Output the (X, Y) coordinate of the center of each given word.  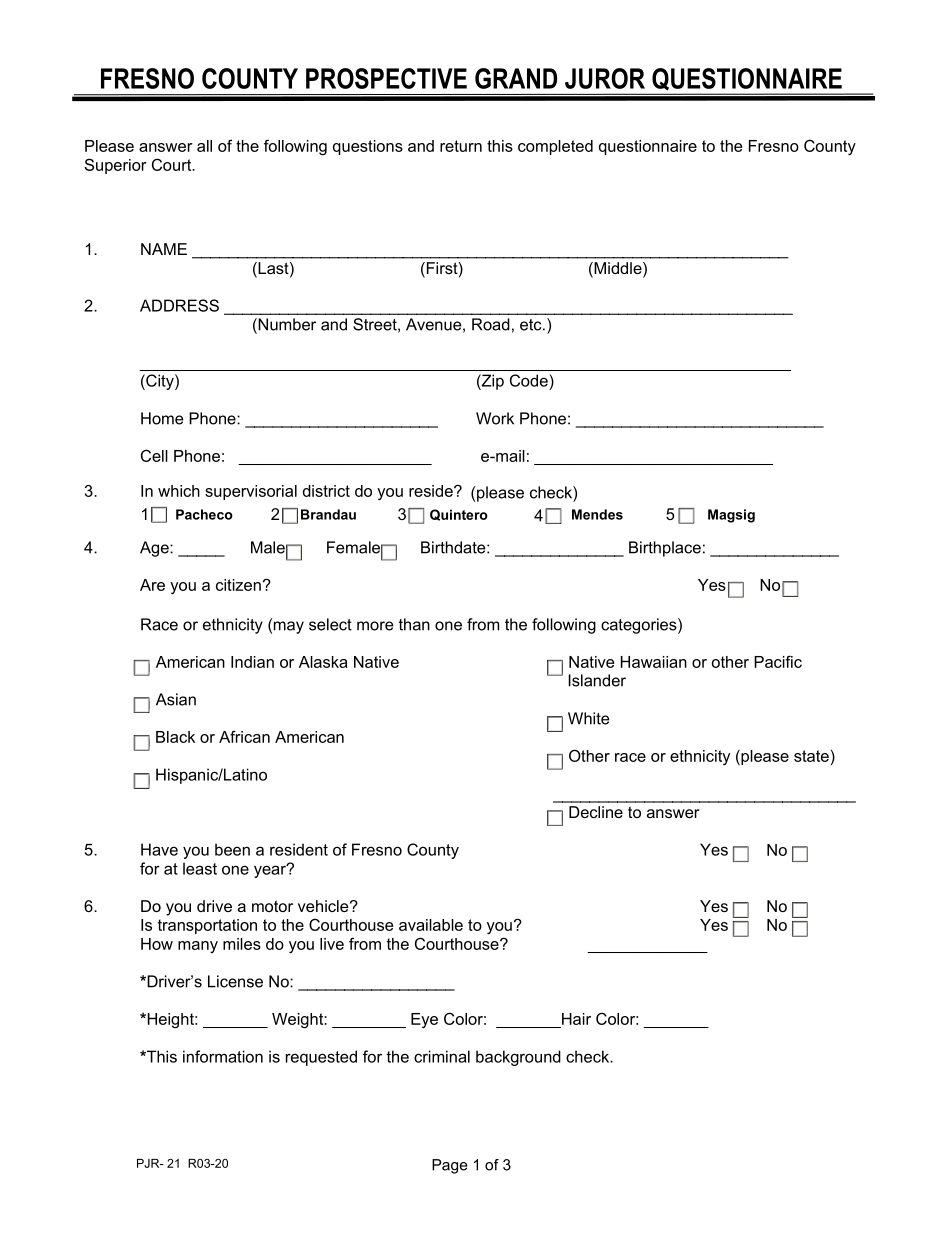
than (414, 624)
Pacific (778, 661)
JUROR (605, 78)
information (223, 1056)
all (204, 146)
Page (450, 1166)
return (461, 146)
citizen (238, 585)
